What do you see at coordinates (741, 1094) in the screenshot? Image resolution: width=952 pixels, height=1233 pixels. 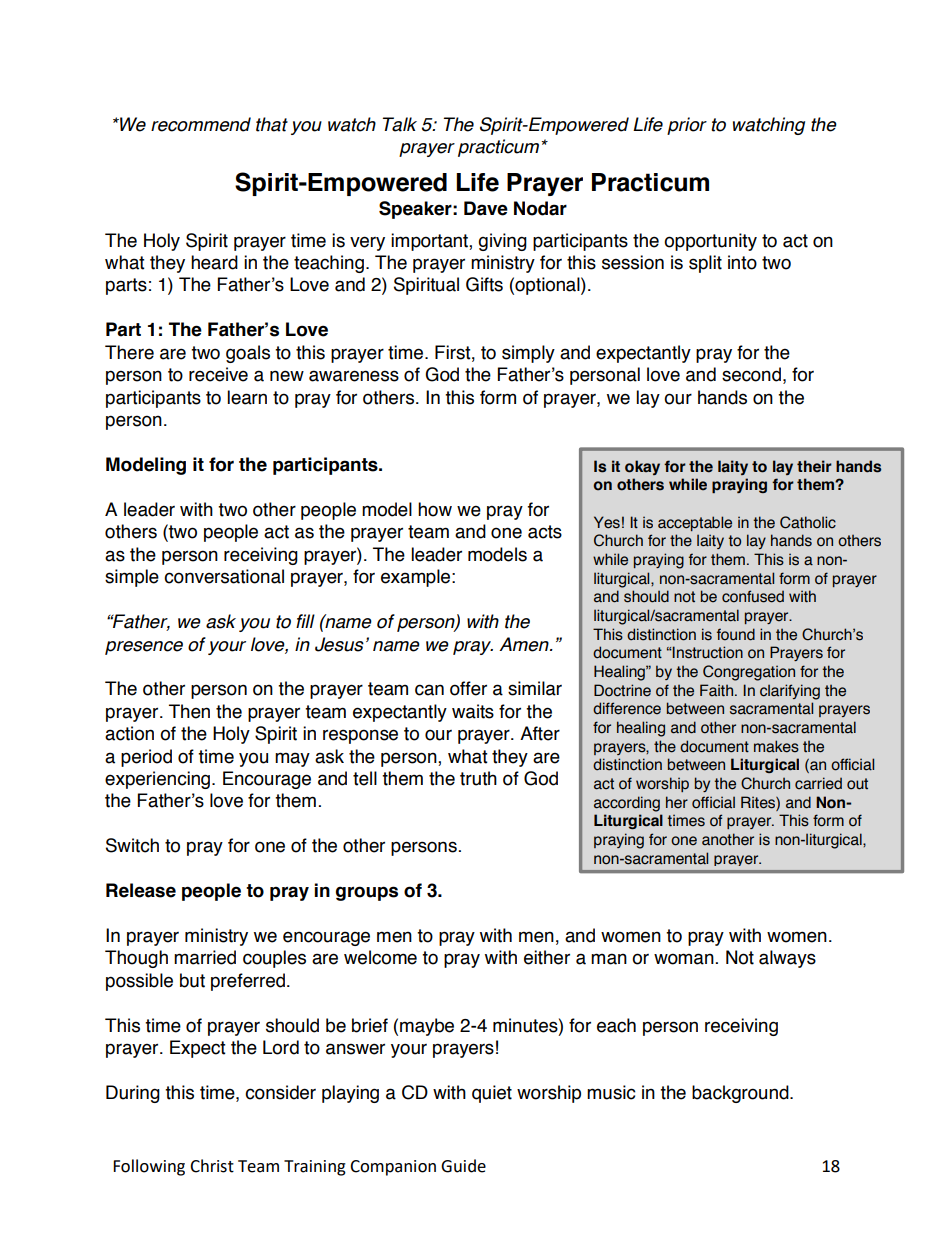 I see `background` at bounding box center [741, 1094].
